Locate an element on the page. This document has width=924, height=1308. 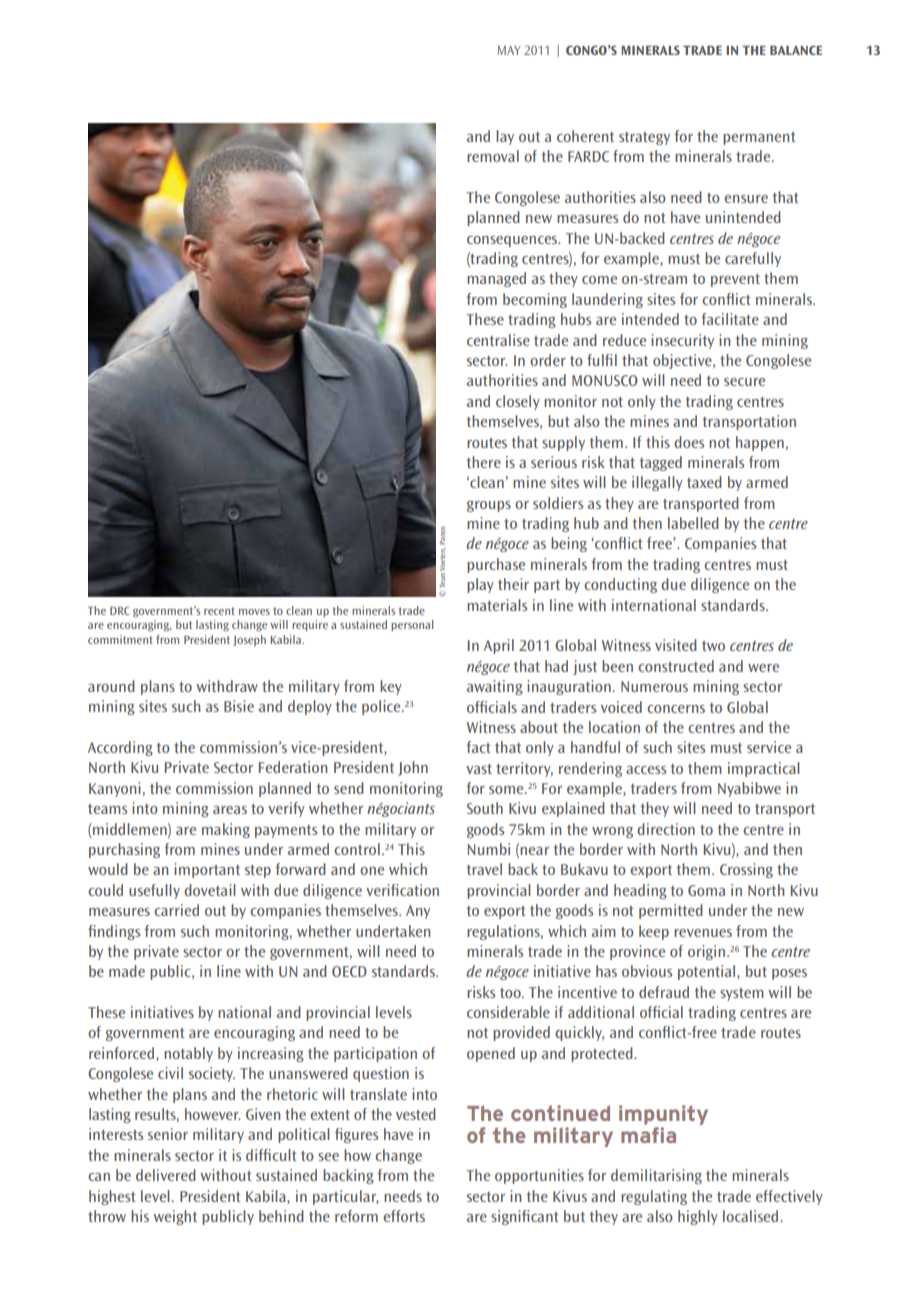
two is located at coordinates (713, 646).
